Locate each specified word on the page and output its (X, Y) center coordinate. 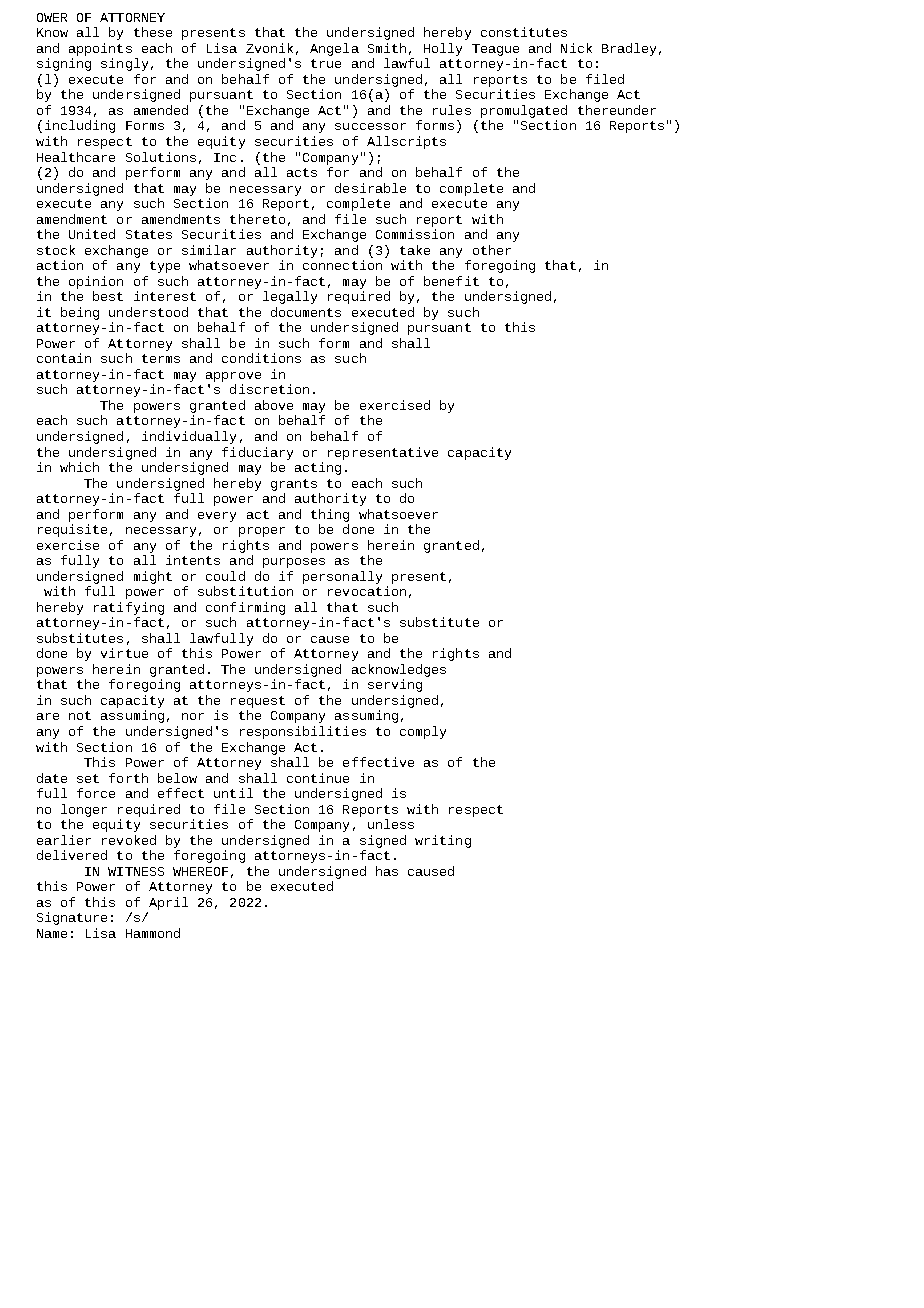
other (492, 250)
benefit (451, 281)
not (80, 715)
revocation (367, 591)
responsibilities (303, 732)
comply (423, 732)
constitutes (524, 32)
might (153, 577)
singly (124, 64)
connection (342, 265)
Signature (72, 918)
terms (161, 358)
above (274, 405)
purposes (294, 563)
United (92, 234)
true (326, 63)
